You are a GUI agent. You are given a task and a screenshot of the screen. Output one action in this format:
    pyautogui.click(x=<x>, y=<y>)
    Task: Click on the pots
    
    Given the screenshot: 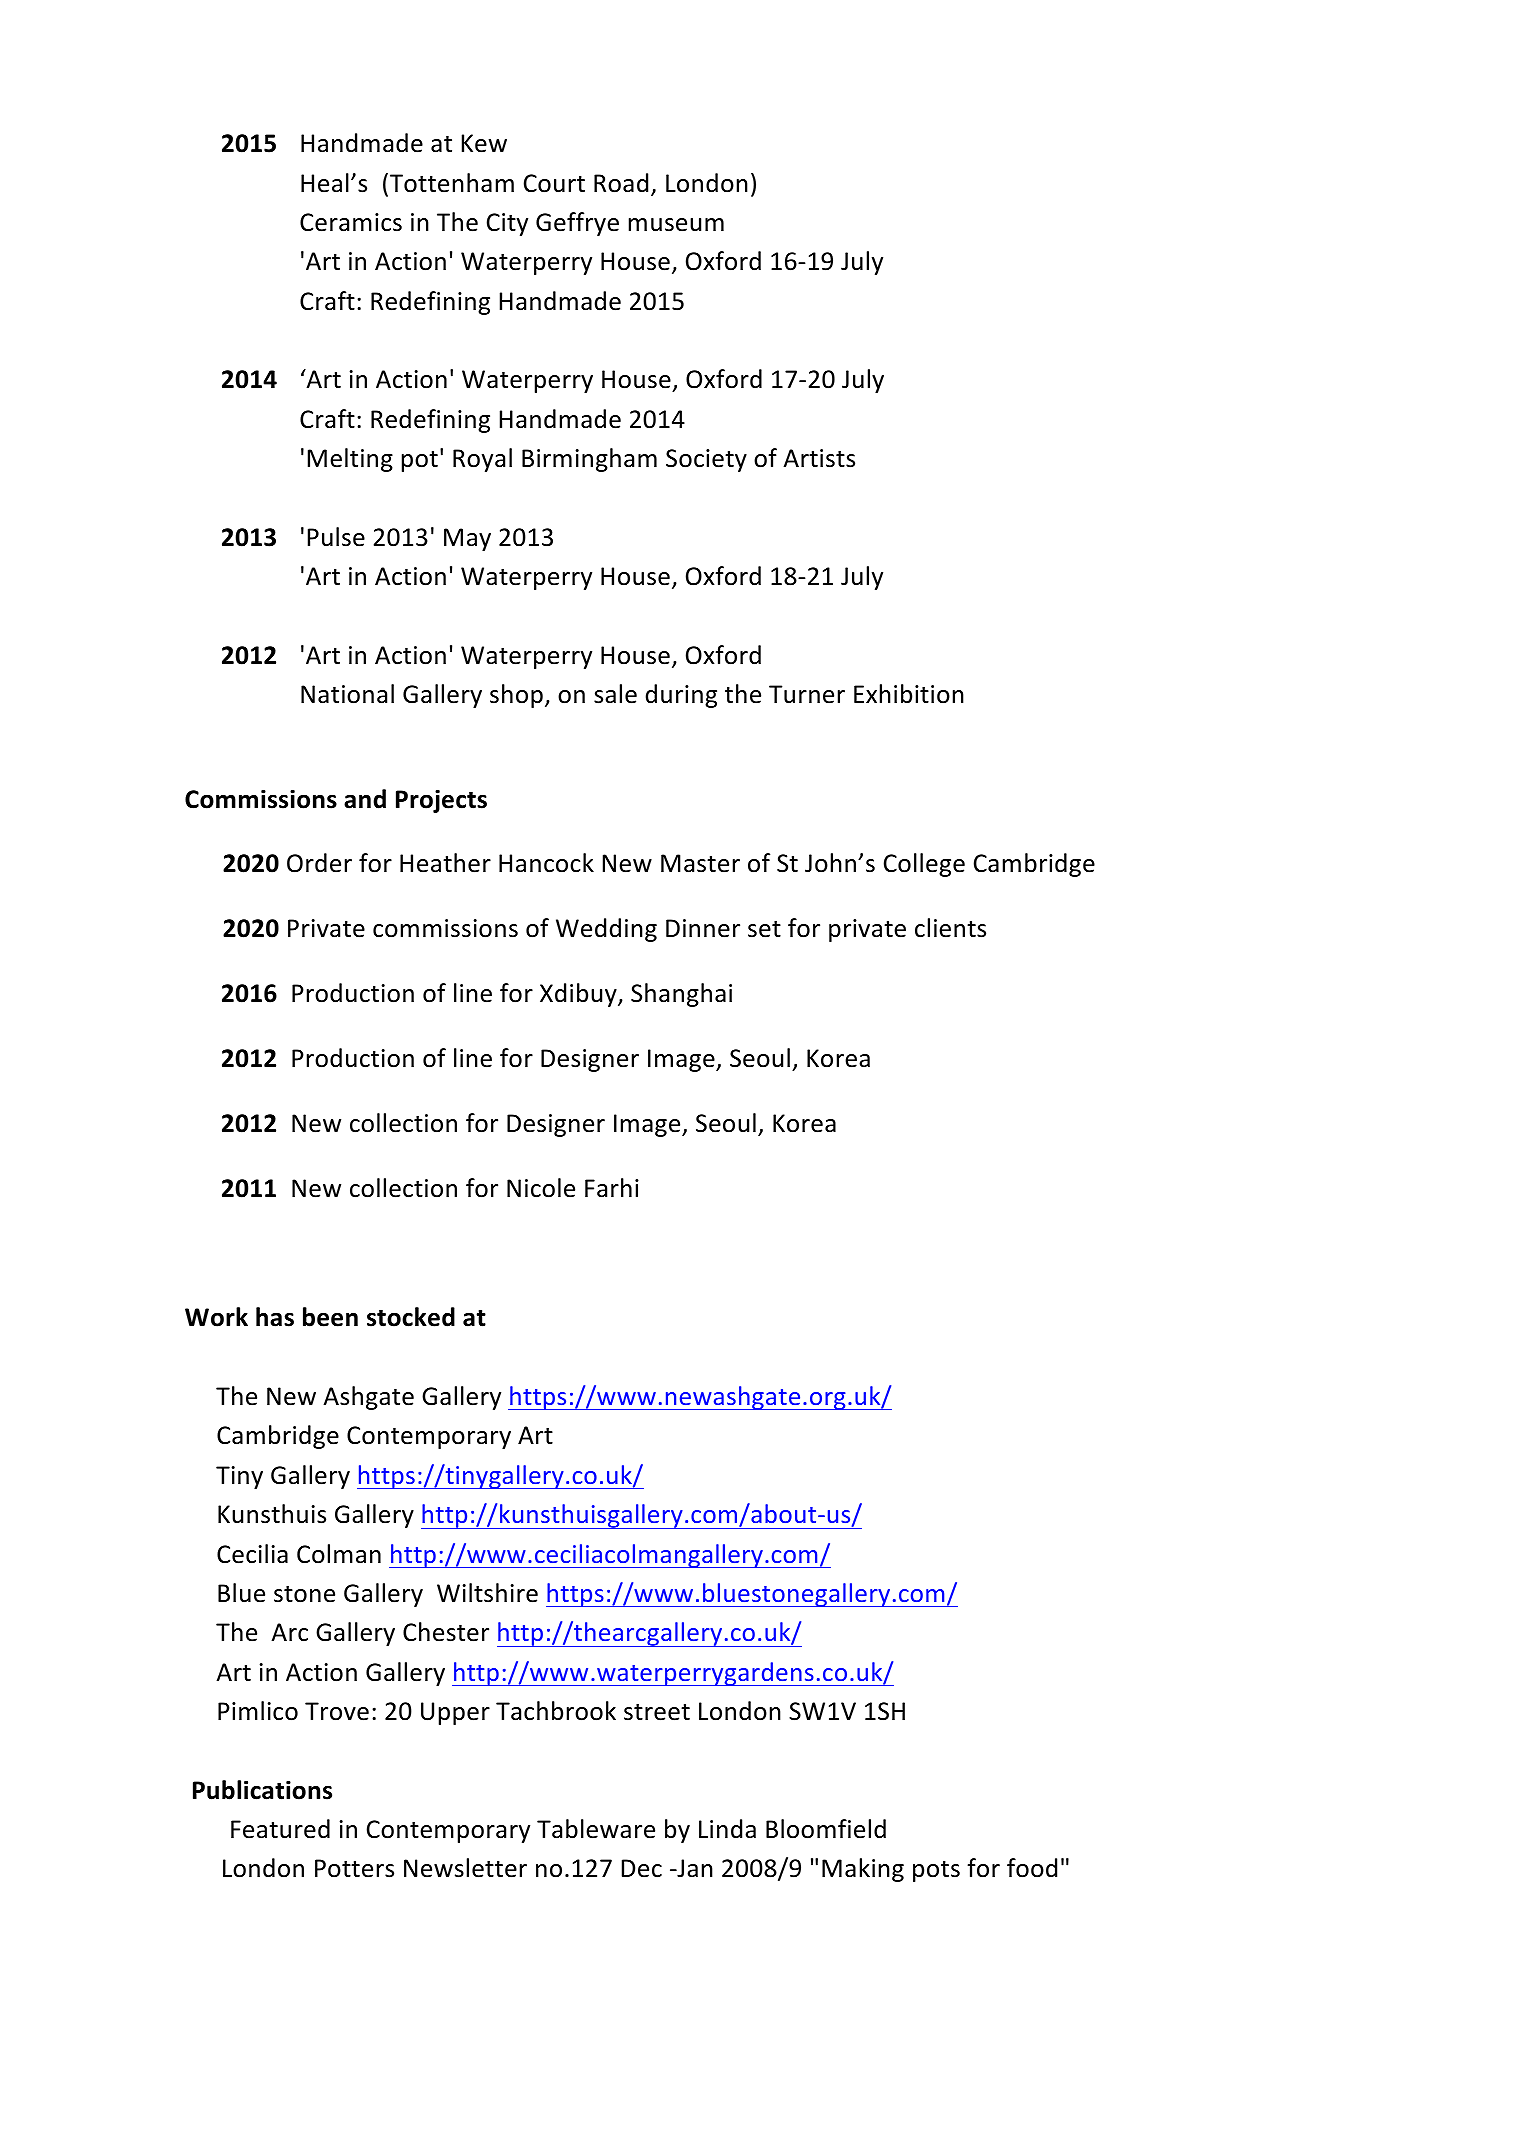 What is the action you would take?
    pyautogui.click(x=936, y=1871)
